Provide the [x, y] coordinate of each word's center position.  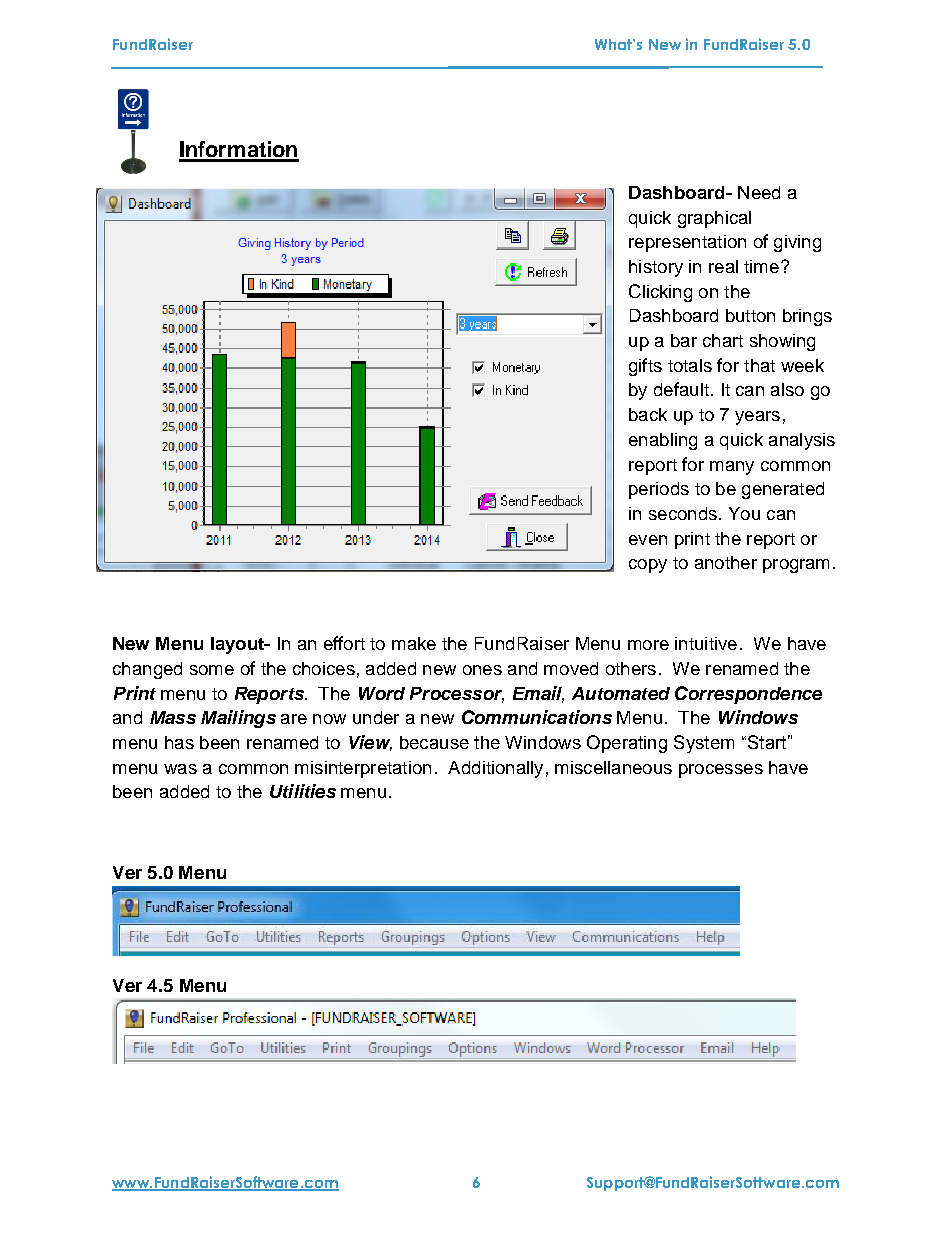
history [656, 268]
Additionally [495, 769]
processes [721, 771]
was [180, 769]
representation [687, 243]
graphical [714, 219]
